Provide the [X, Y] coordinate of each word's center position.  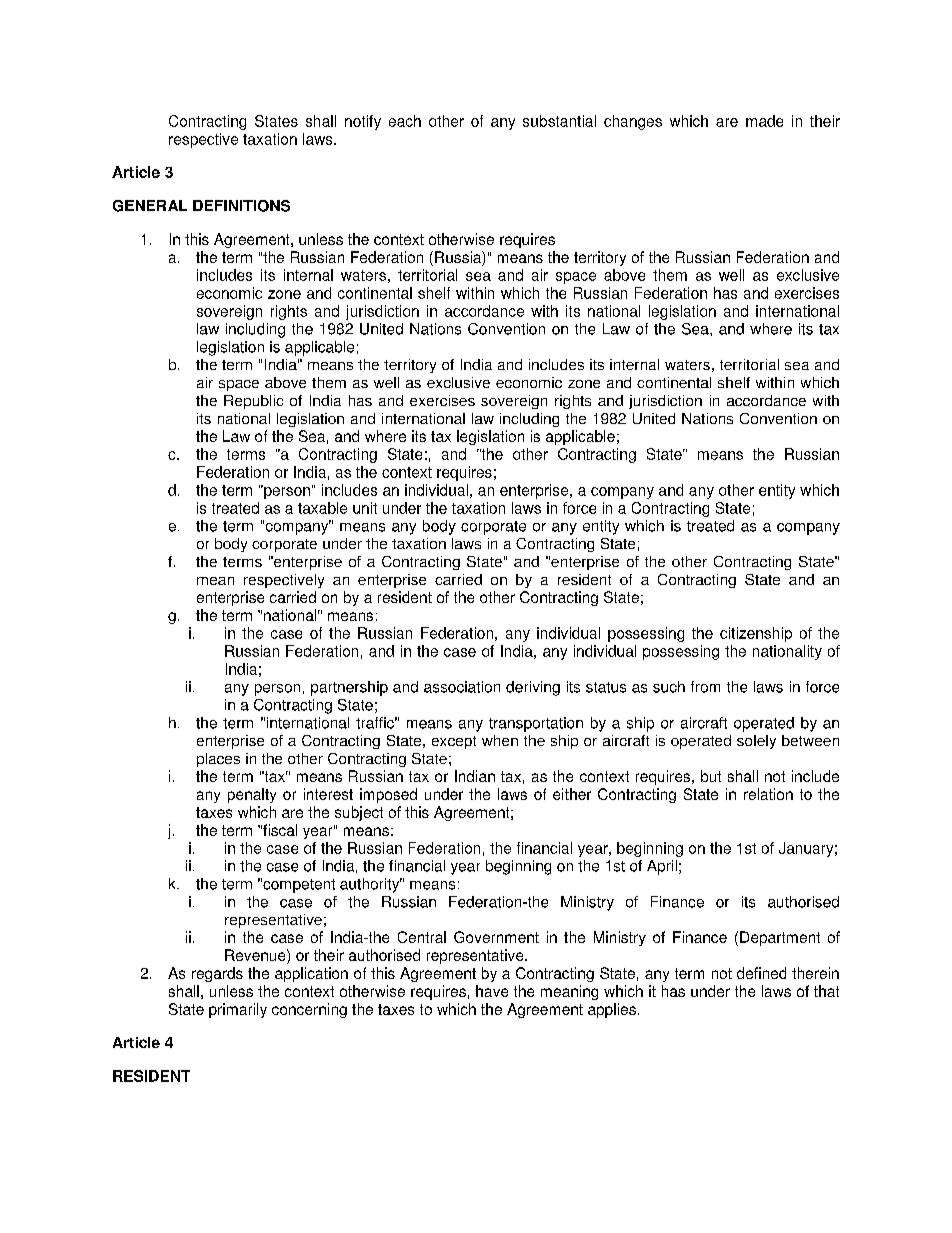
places [218, 760]
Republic [253, 402]
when [500, 740]
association [462, 687]
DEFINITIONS [241, 206]
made [764, 121]
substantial [559, 121]
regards [217, 974]
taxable [322, 508]
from [705, 687]
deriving [533, 688]
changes [633, 122]
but [711, 776]
